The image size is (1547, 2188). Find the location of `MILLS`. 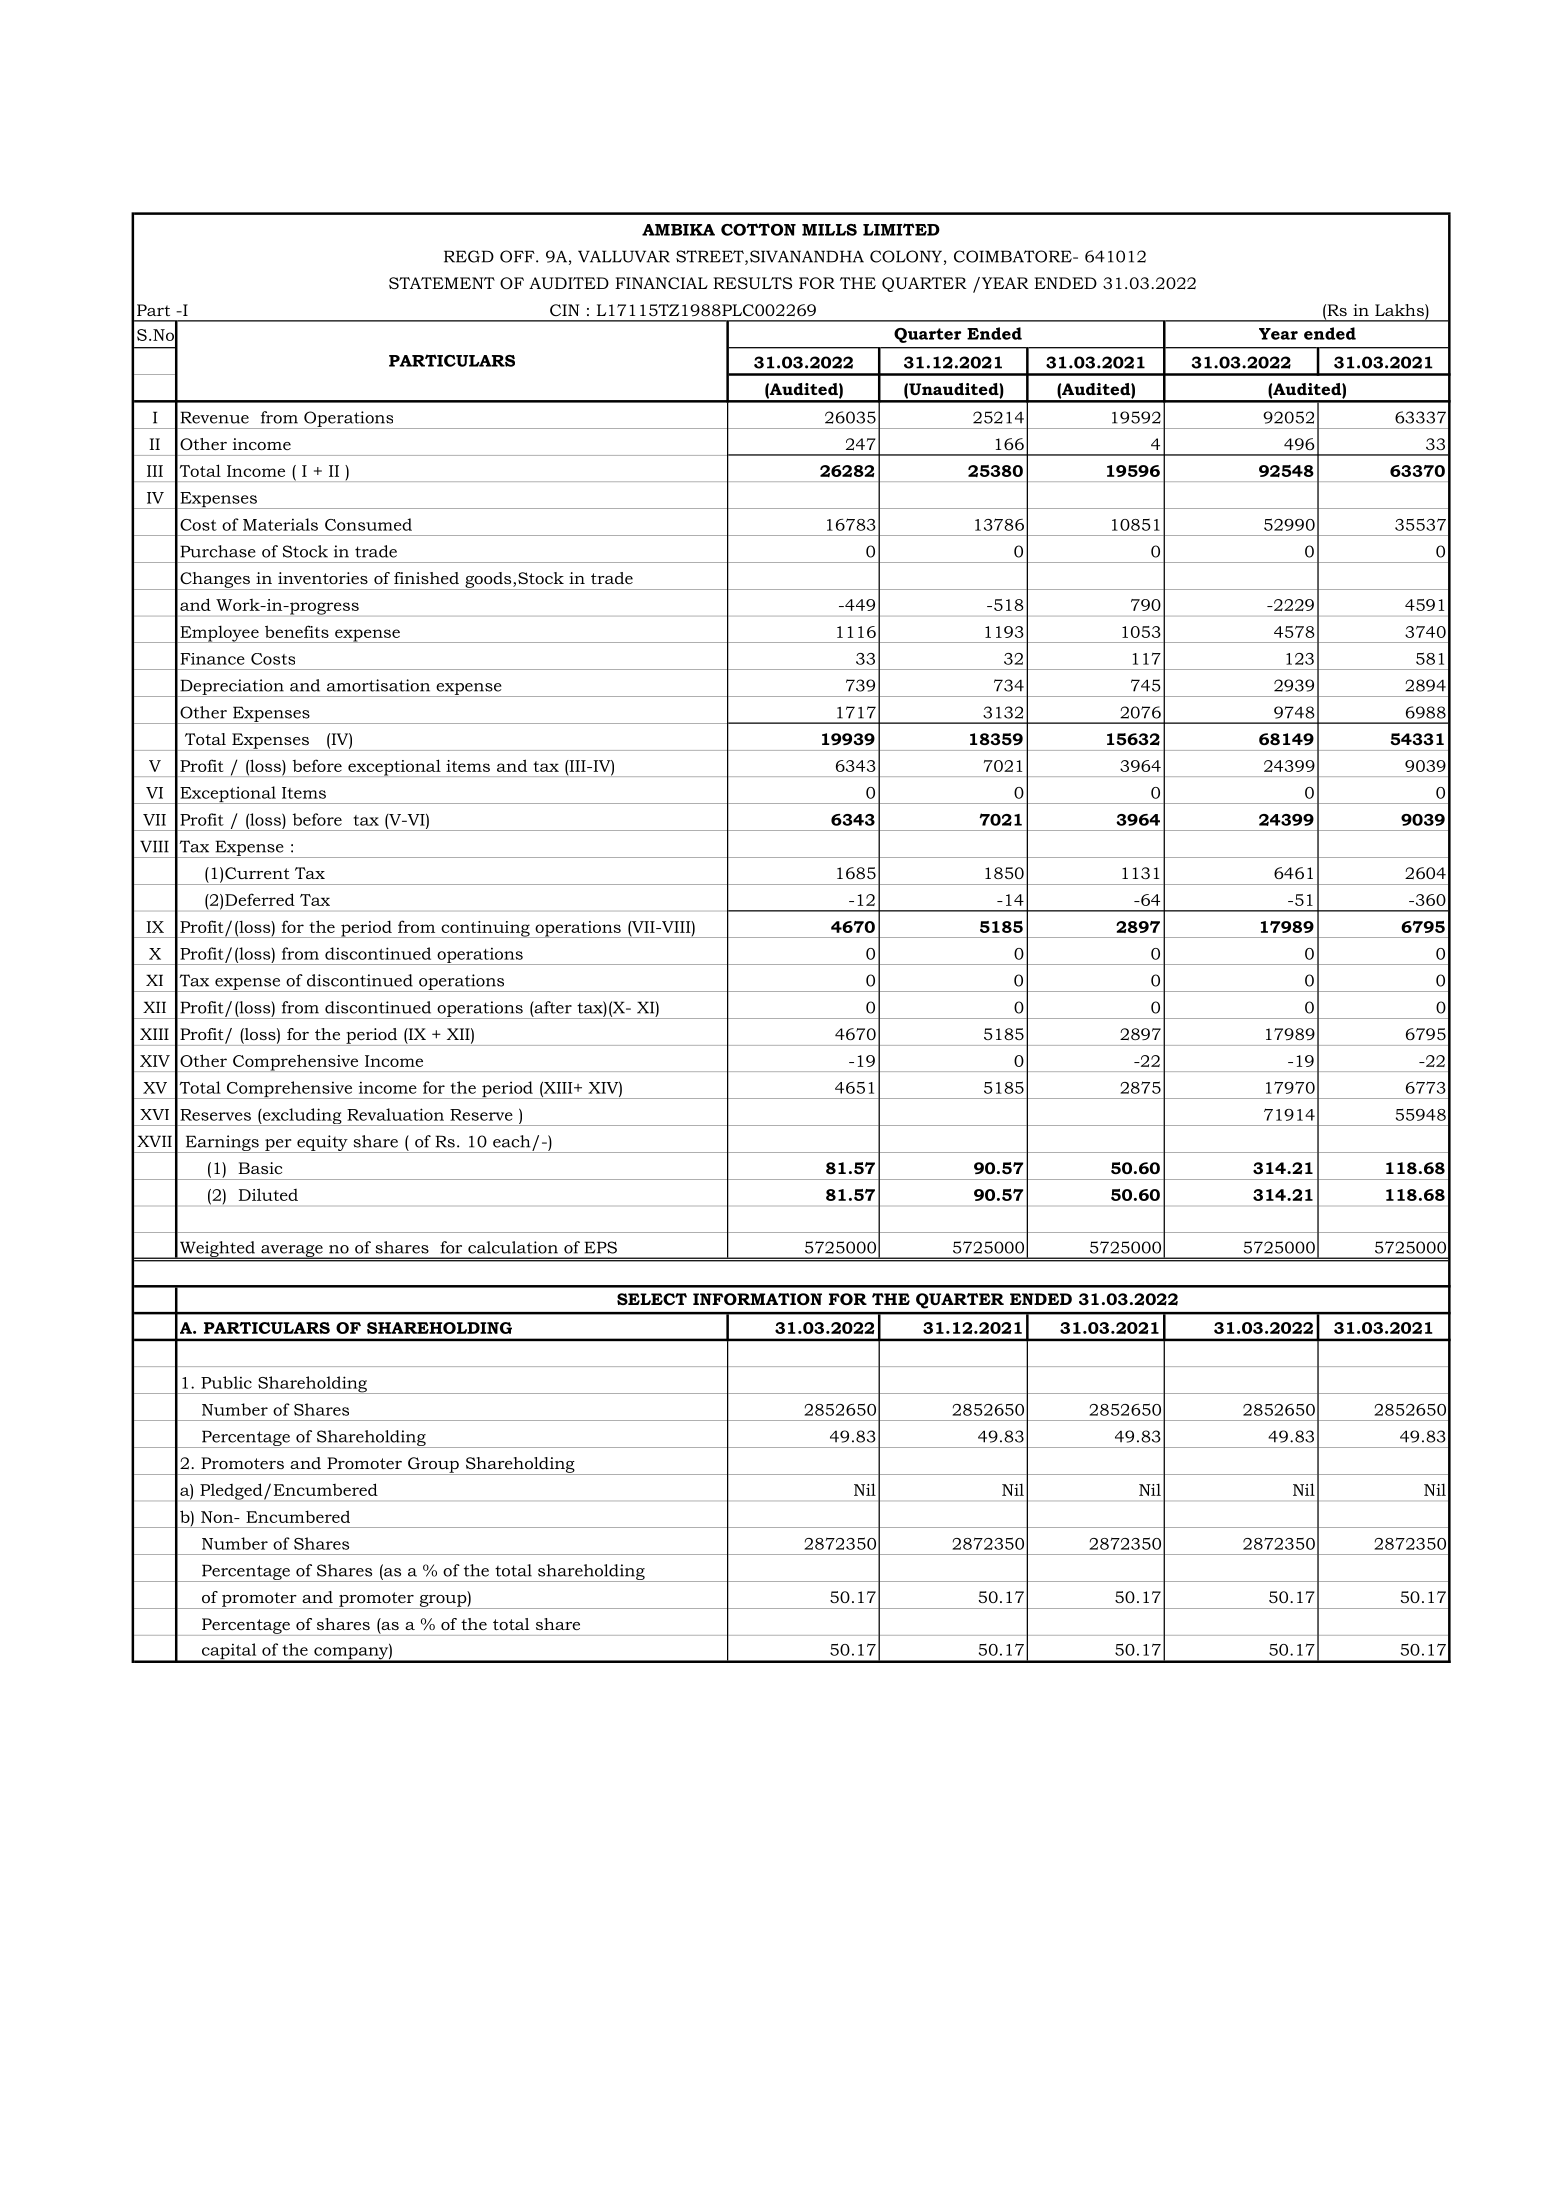

MILLS is located at coordinates (829, 230).
